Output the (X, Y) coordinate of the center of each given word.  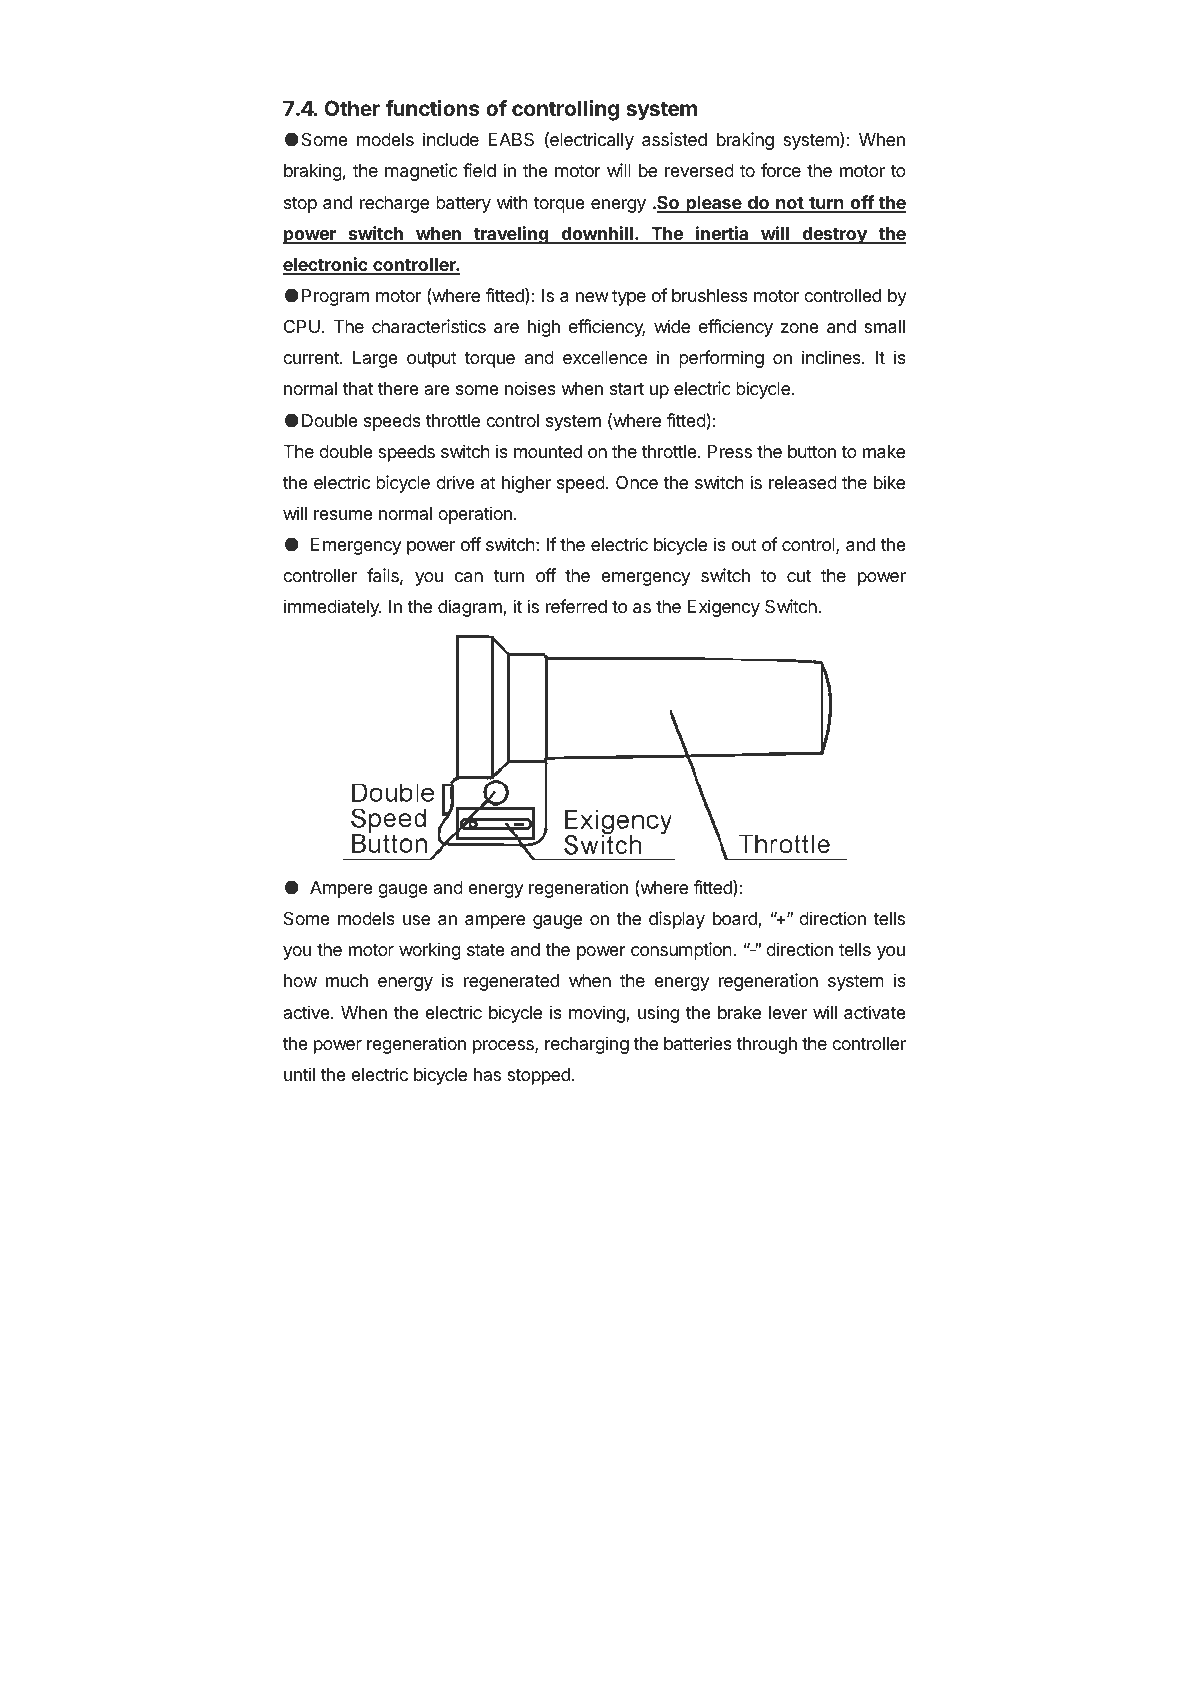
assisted (674, 139)
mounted (548, 451)
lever (788, 1012)
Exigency (724, 608)
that (358, 388)
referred (576, 606)
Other (352, 108)
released (803, 482)
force (781, 170)
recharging (587, 1045)
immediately (332, 608)
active (307, 1012)
